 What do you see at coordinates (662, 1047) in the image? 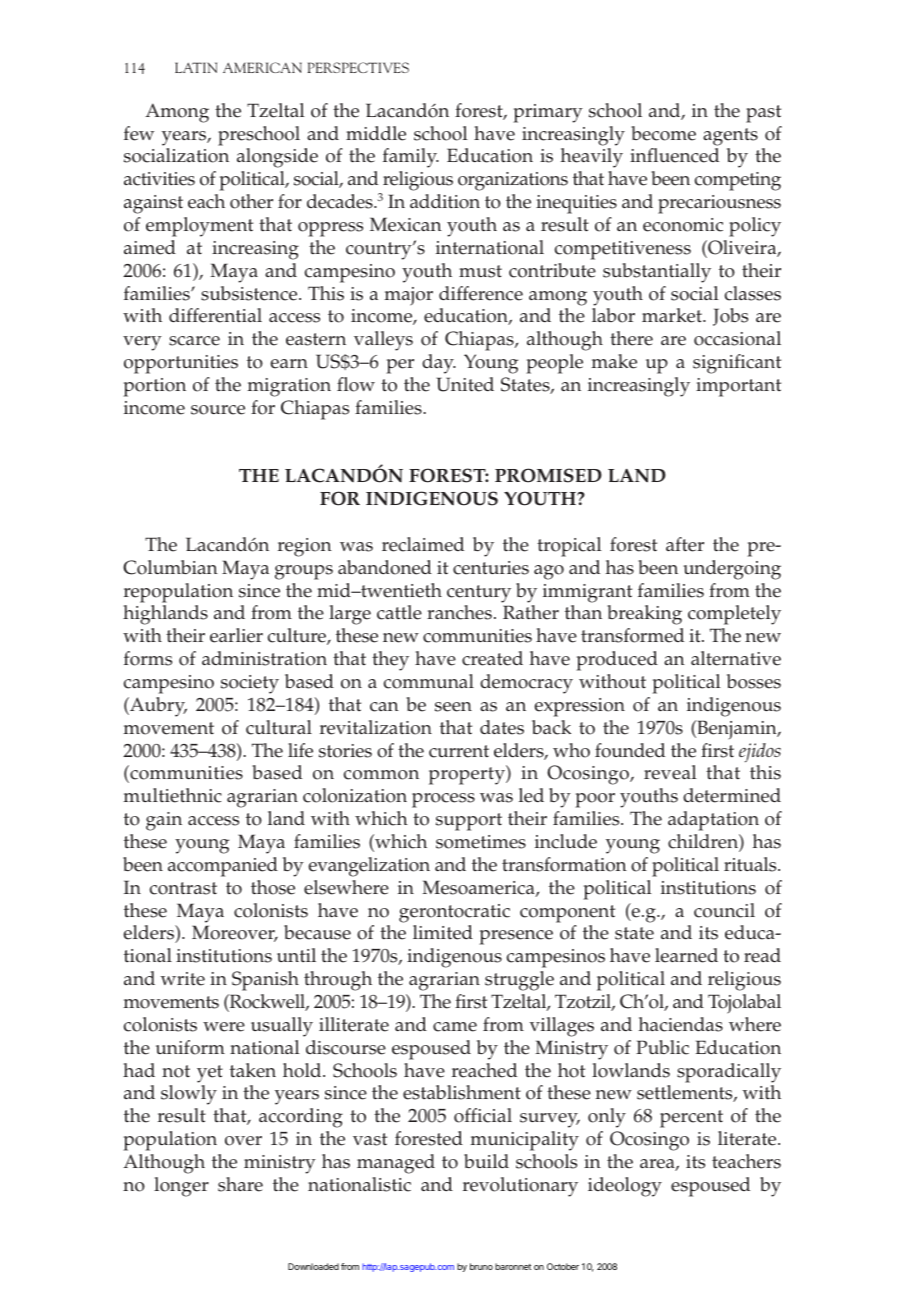
I see `Public` at bounding box center [662, 1047].
